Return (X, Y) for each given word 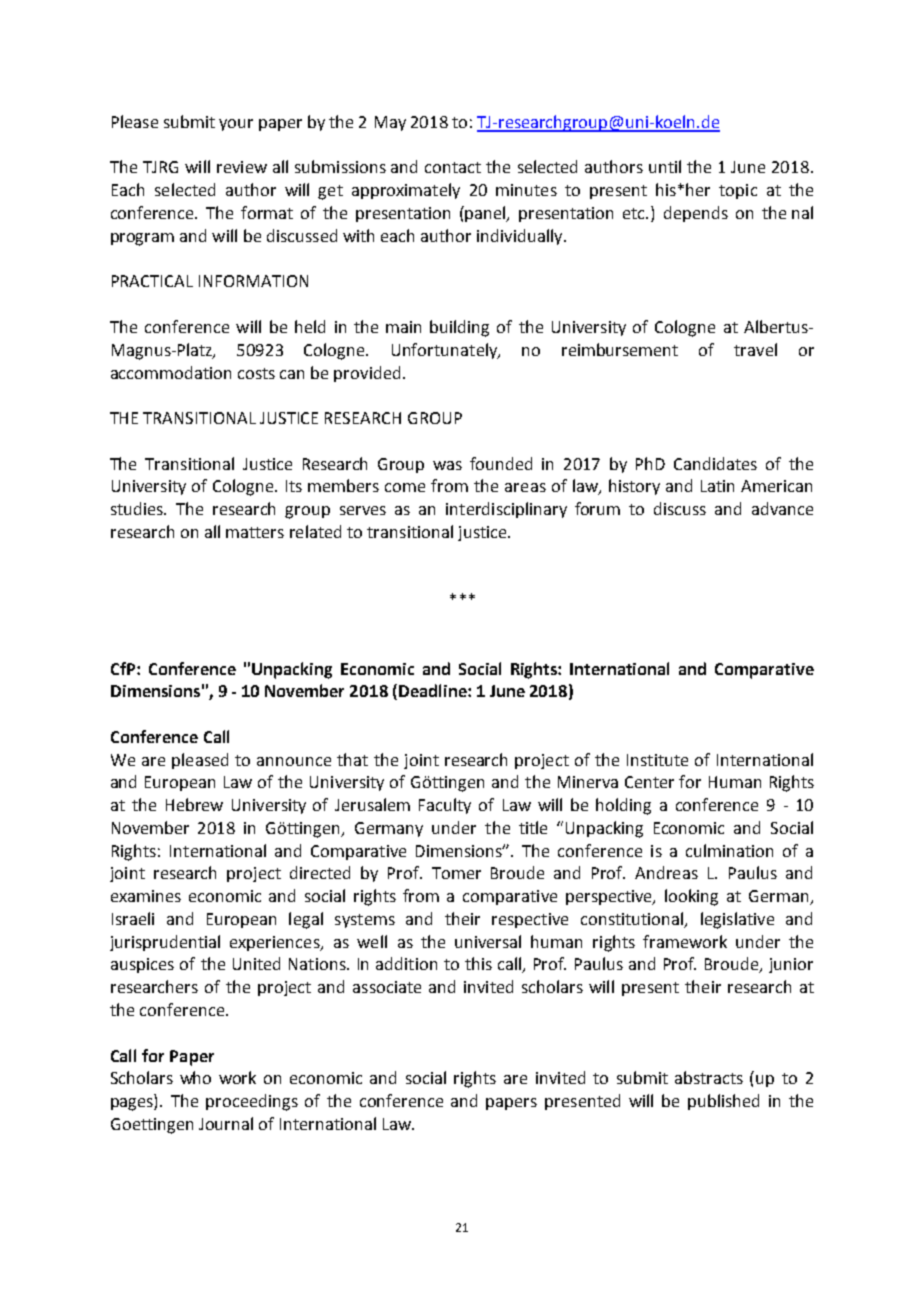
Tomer (456, 873)
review (242, 167)
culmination (729, 850)
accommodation (171, 372)
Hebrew (194, 804)
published (723, 1102)
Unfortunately (446, 351)
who (195, 1077)
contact (453, 167)
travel (755, 349)
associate (387, 987)
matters (255, 532)
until (665, 166)
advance (782, 508)
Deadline (434, 690)
